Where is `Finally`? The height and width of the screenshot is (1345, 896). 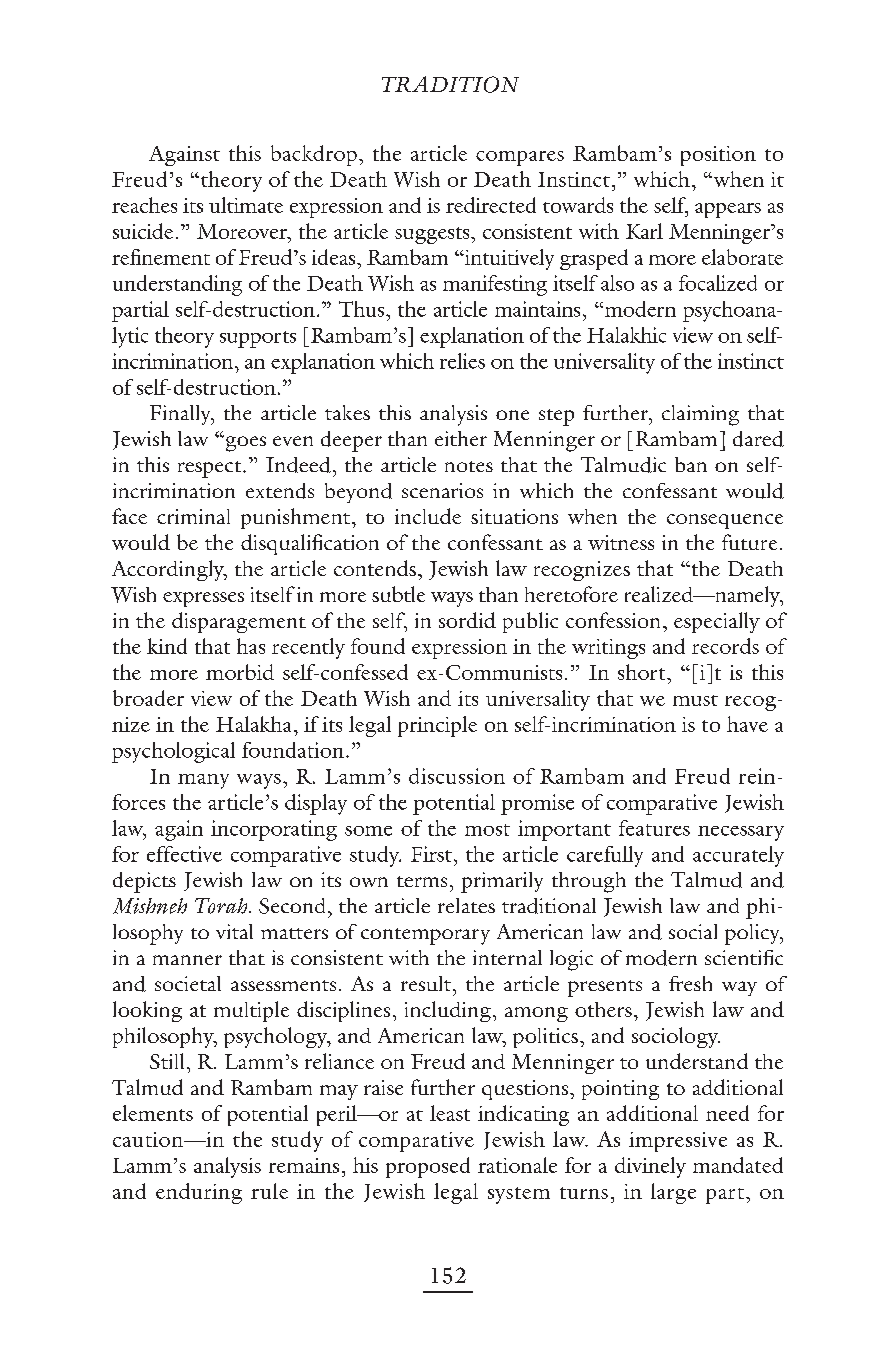 Finally is located at coordinates (181, 415).
